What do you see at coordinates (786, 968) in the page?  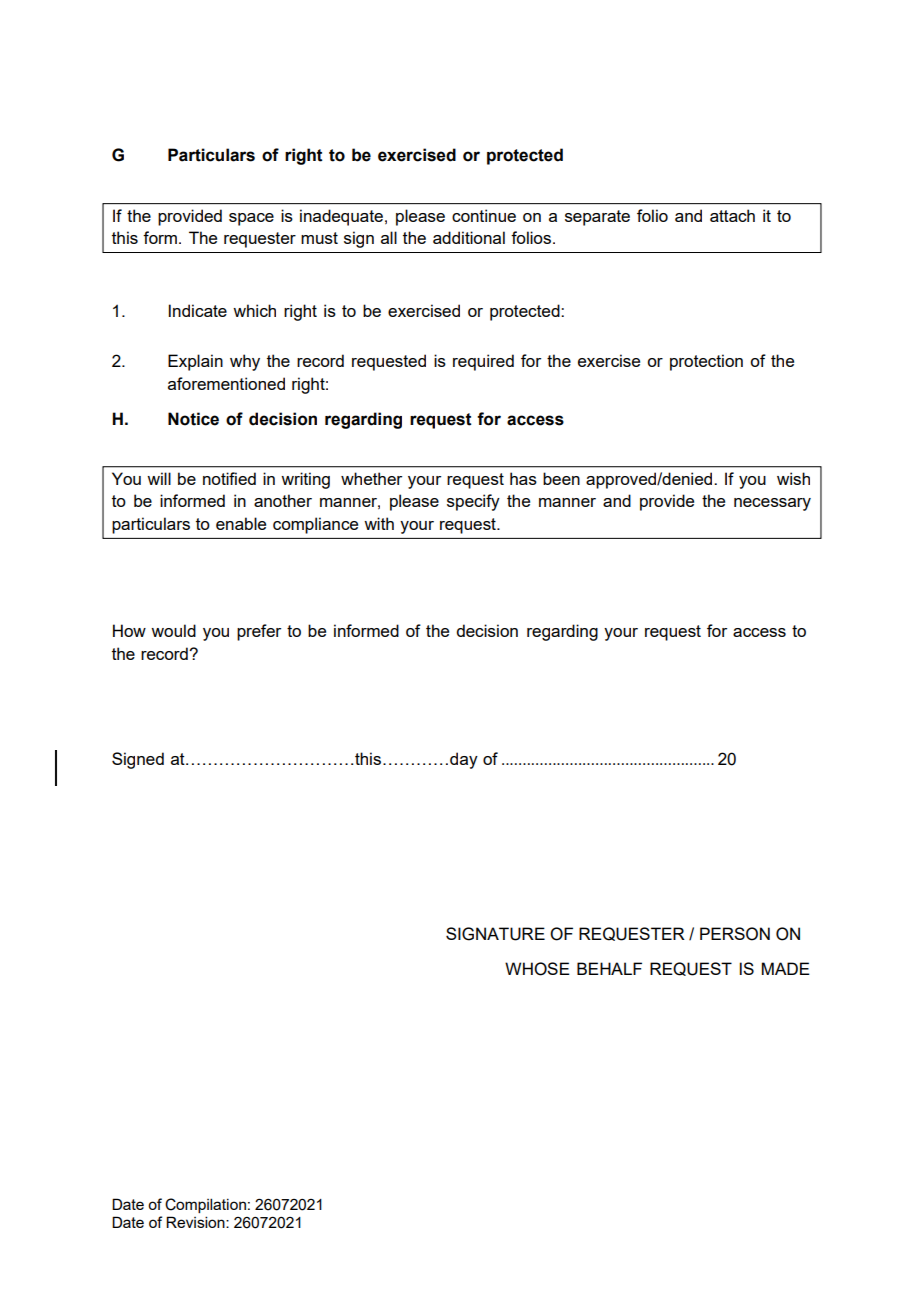 I see `MADE` at bounding box center [786, 968].
